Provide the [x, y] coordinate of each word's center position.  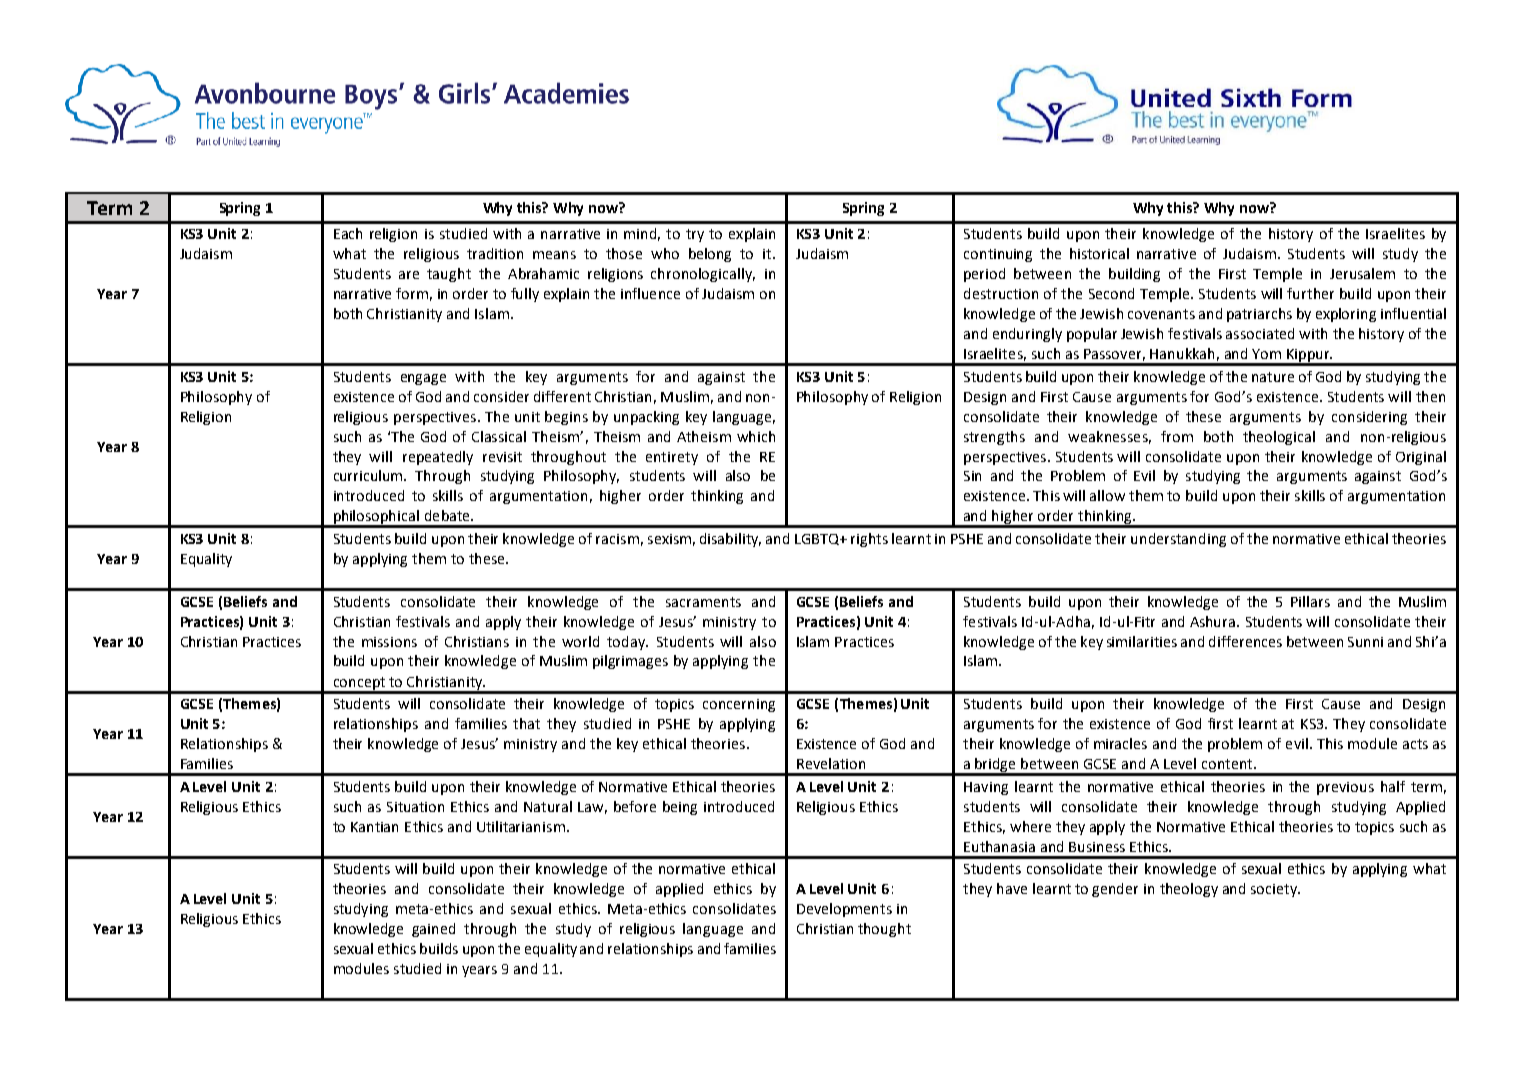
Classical [499, 436]
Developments [844, 910]
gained [433, 930]
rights [869, 540]
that [526, 723]
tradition [495, 253]
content [1228, 764]
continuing [998, 255]
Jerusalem [1362, 273]
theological [1279, 438]
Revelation [831, 763]
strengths [994, 438]
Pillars [1310, 601]
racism [617, 539]
